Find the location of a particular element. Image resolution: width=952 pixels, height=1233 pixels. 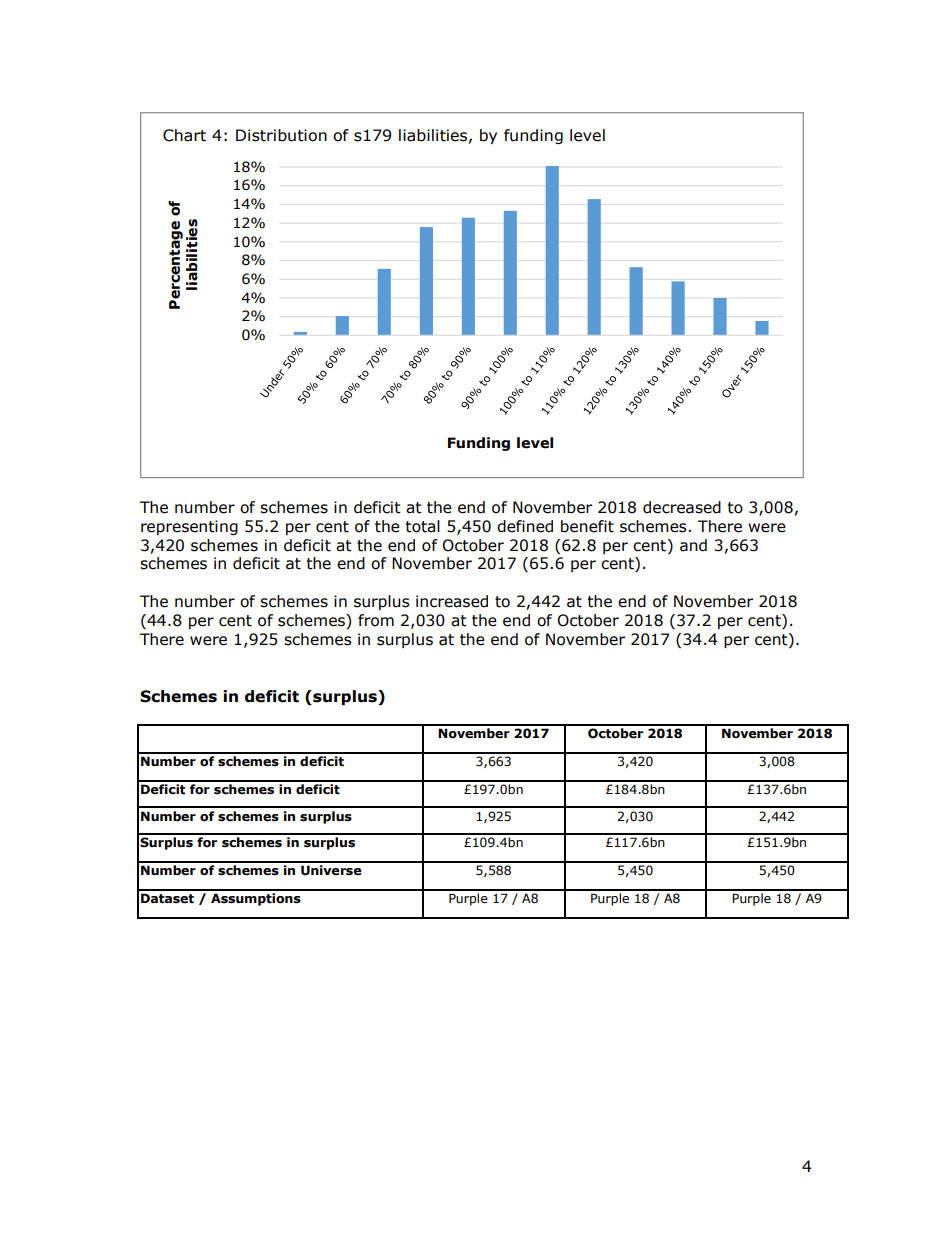

and is located at coordinates (693, 545).
